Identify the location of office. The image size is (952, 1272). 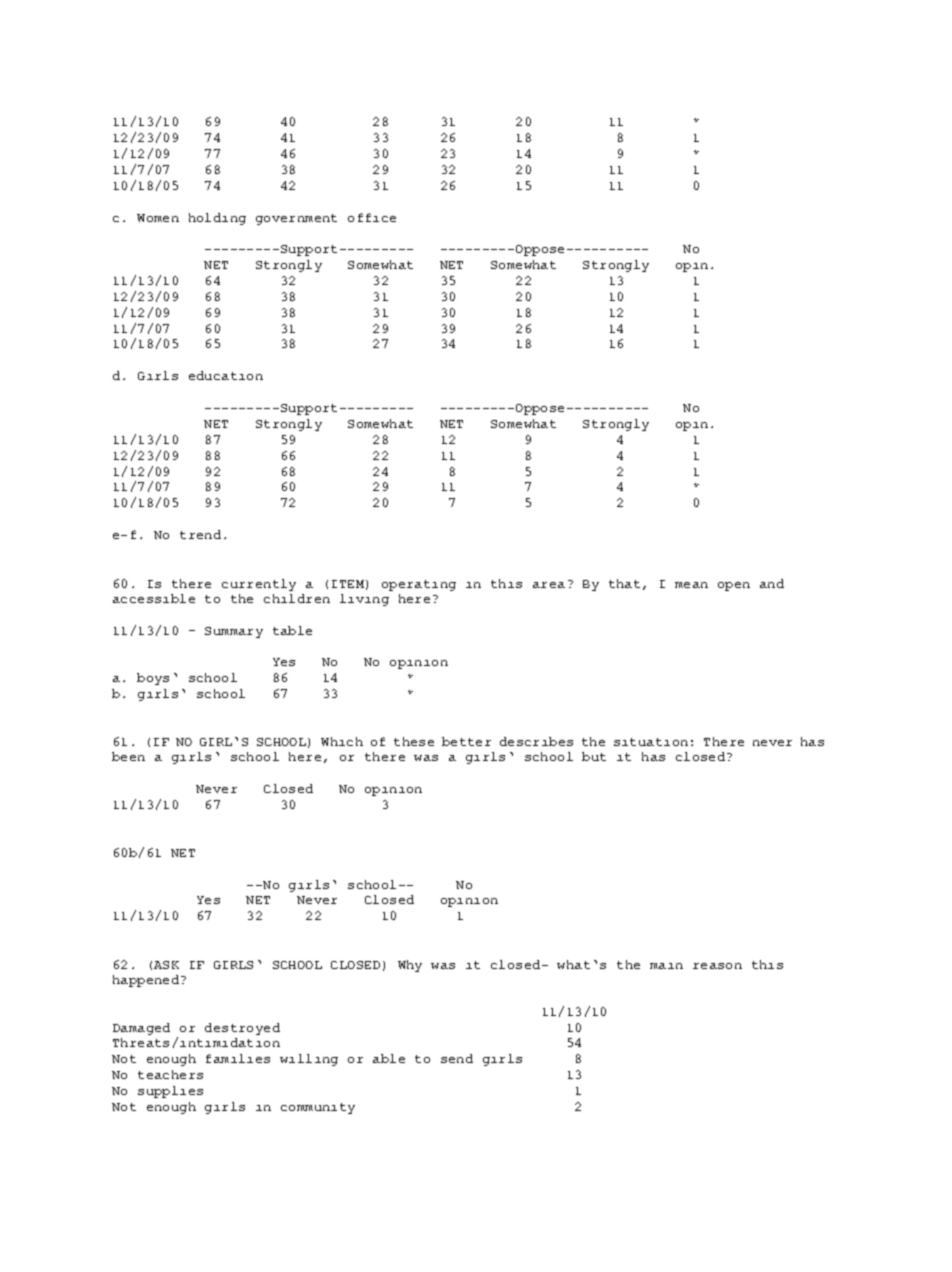
(372, 217).
